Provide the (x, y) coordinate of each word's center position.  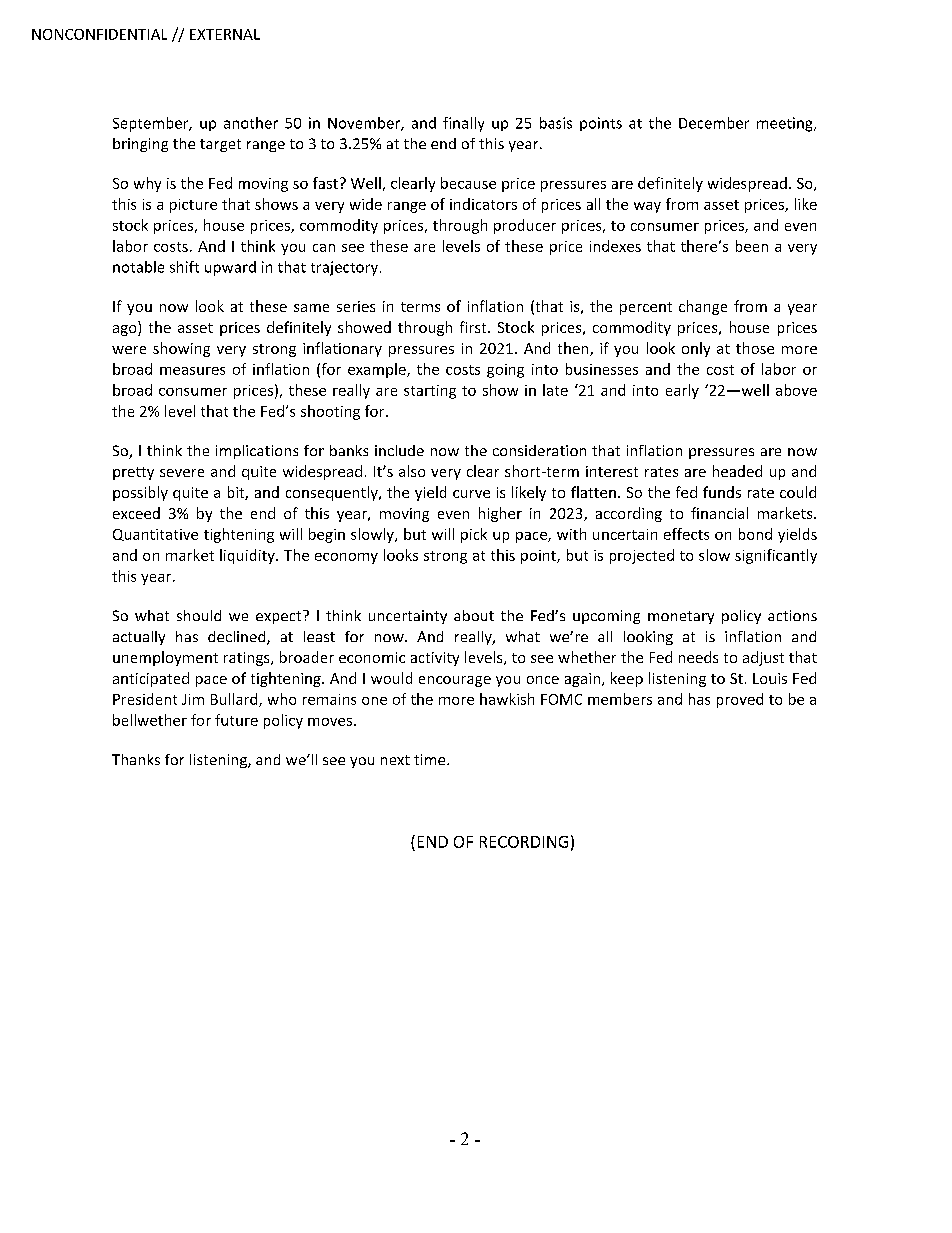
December (714, 123)
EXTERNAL (225, 34)
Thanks (136, 759)
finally (463, 124)
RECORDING (524, 842)
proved (740, 700)
